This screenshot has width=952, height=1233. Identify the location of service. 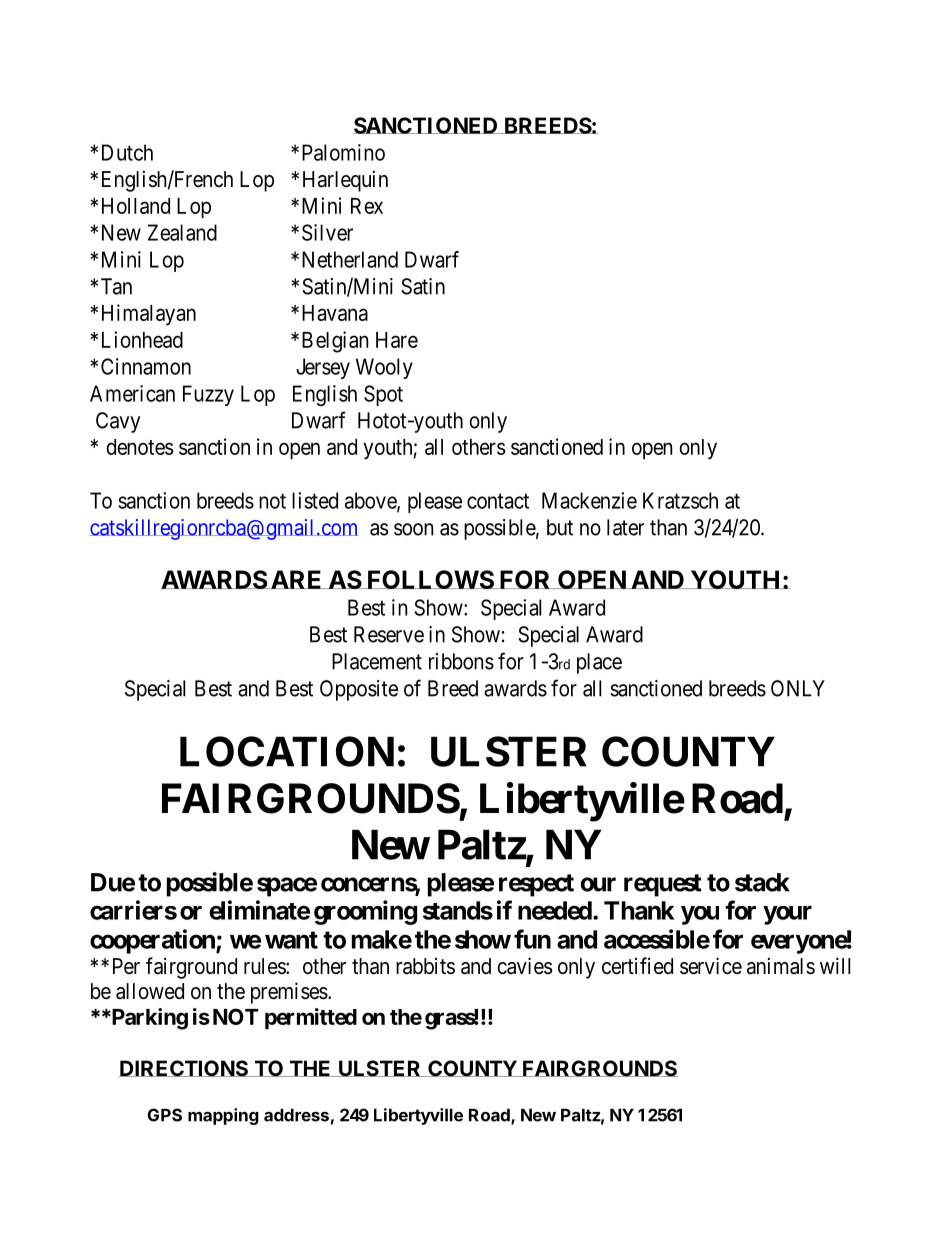
(711, 966).
